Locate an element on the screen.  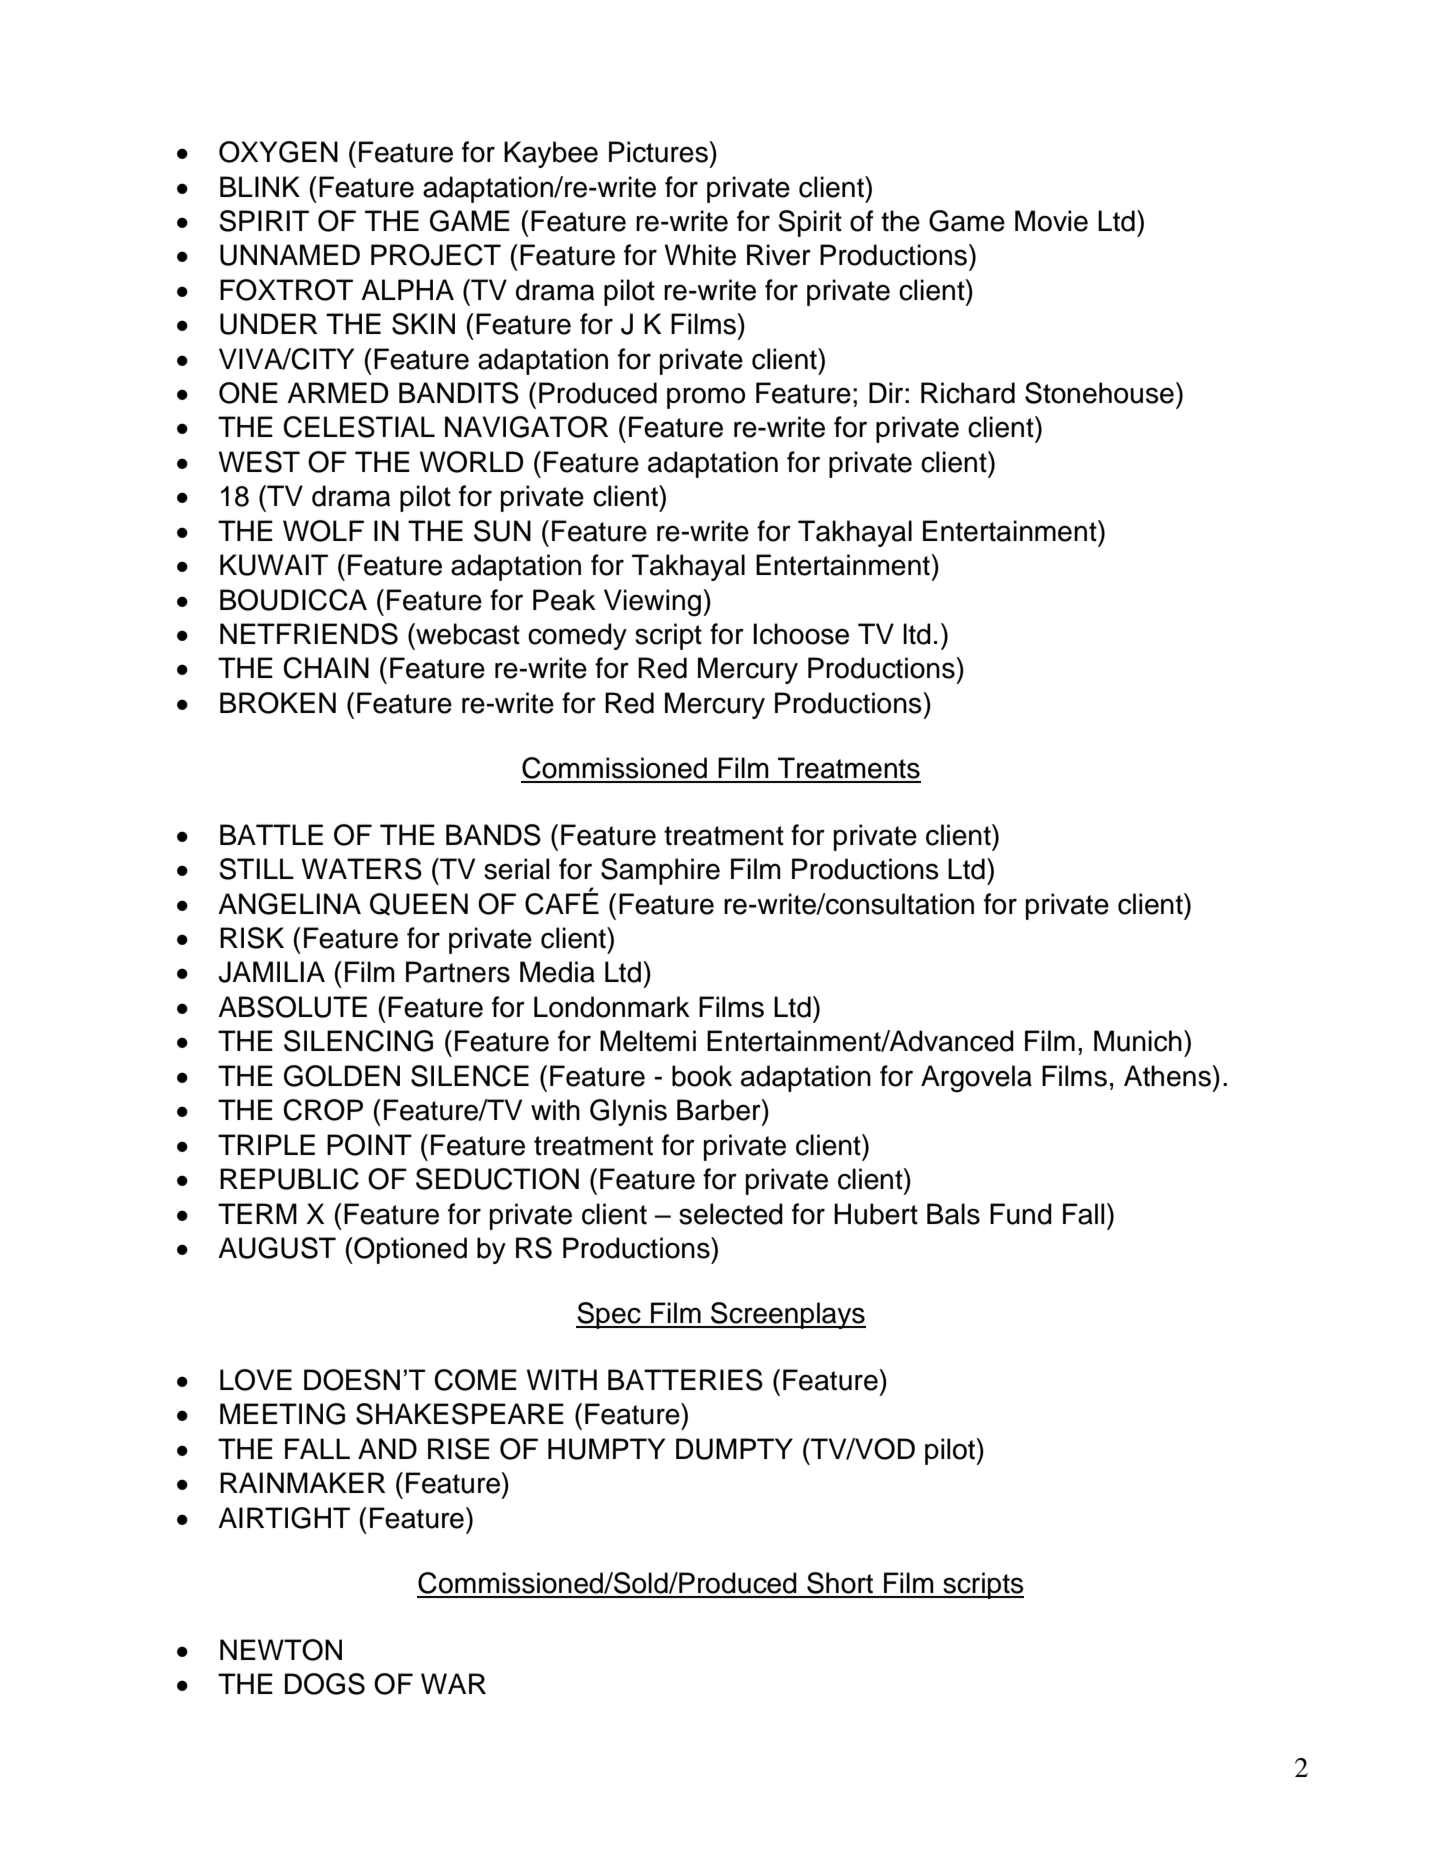
Movie is located at coordinates (1051, 221).
